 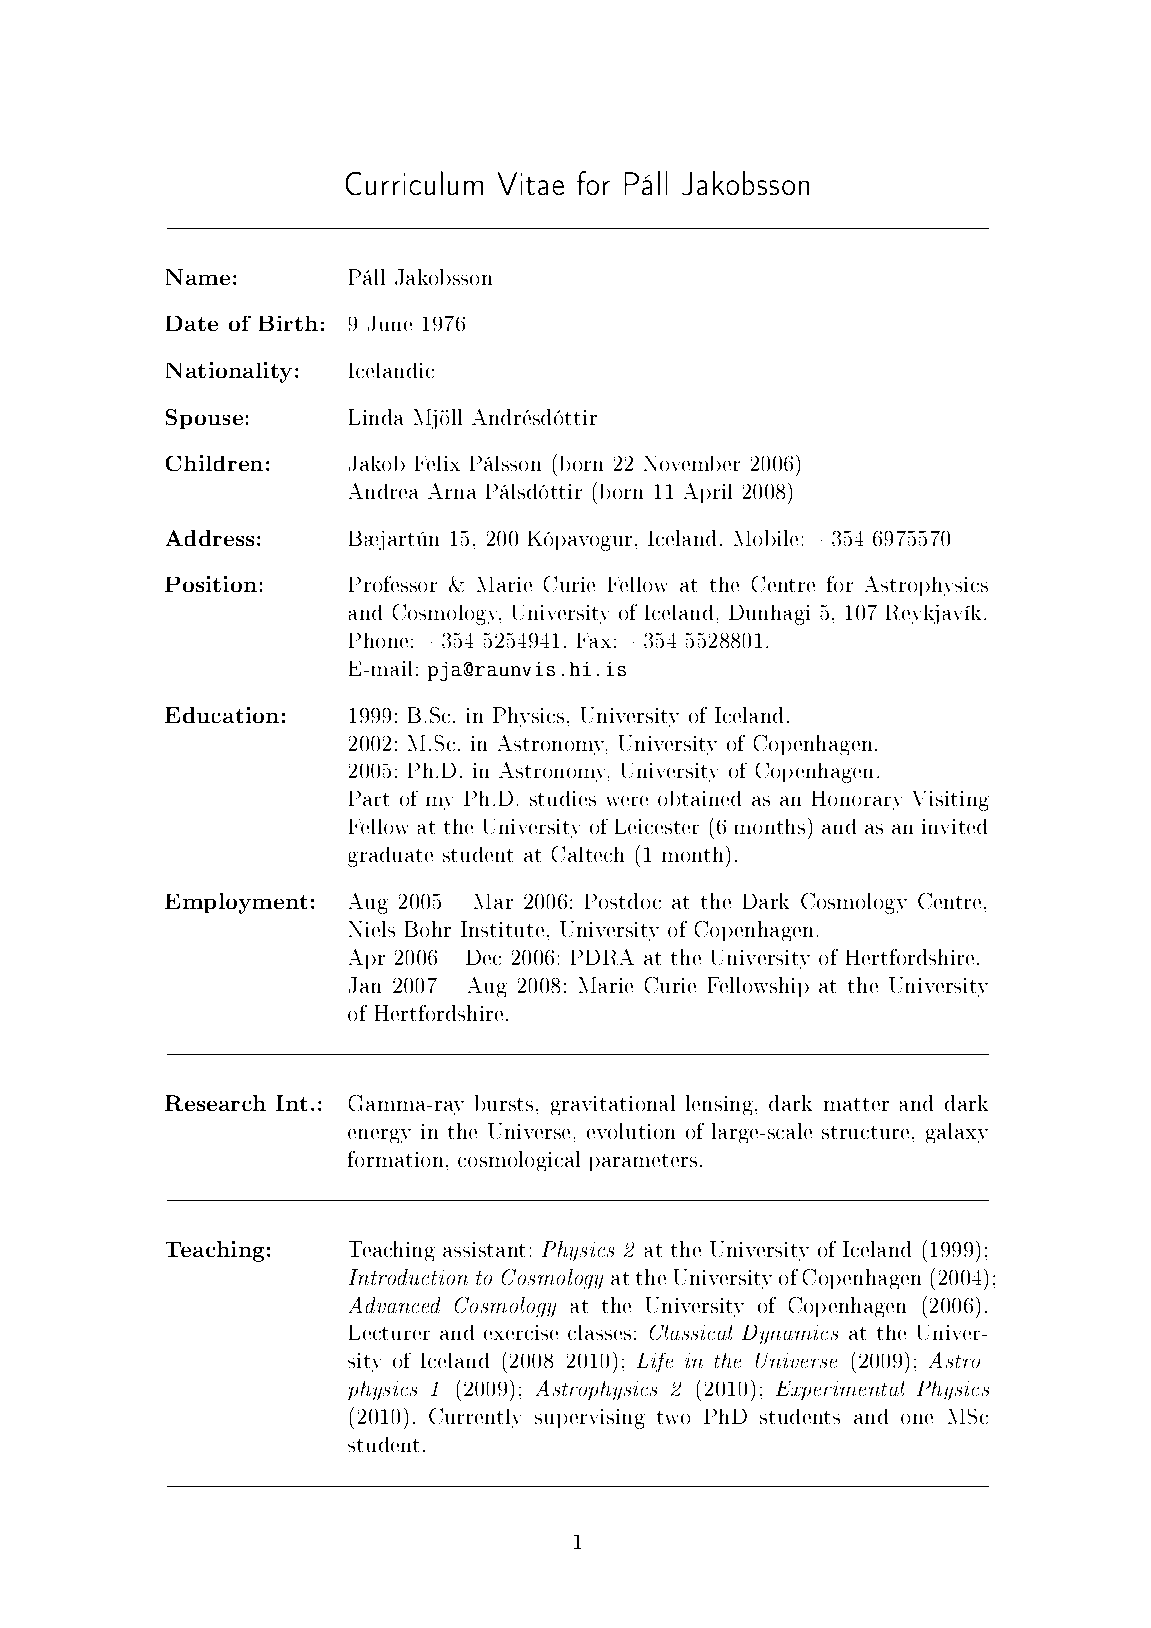 What do you see at coordinates (856, 1104) in the page?
I see `matter` at bounding box center [856, 1104].
